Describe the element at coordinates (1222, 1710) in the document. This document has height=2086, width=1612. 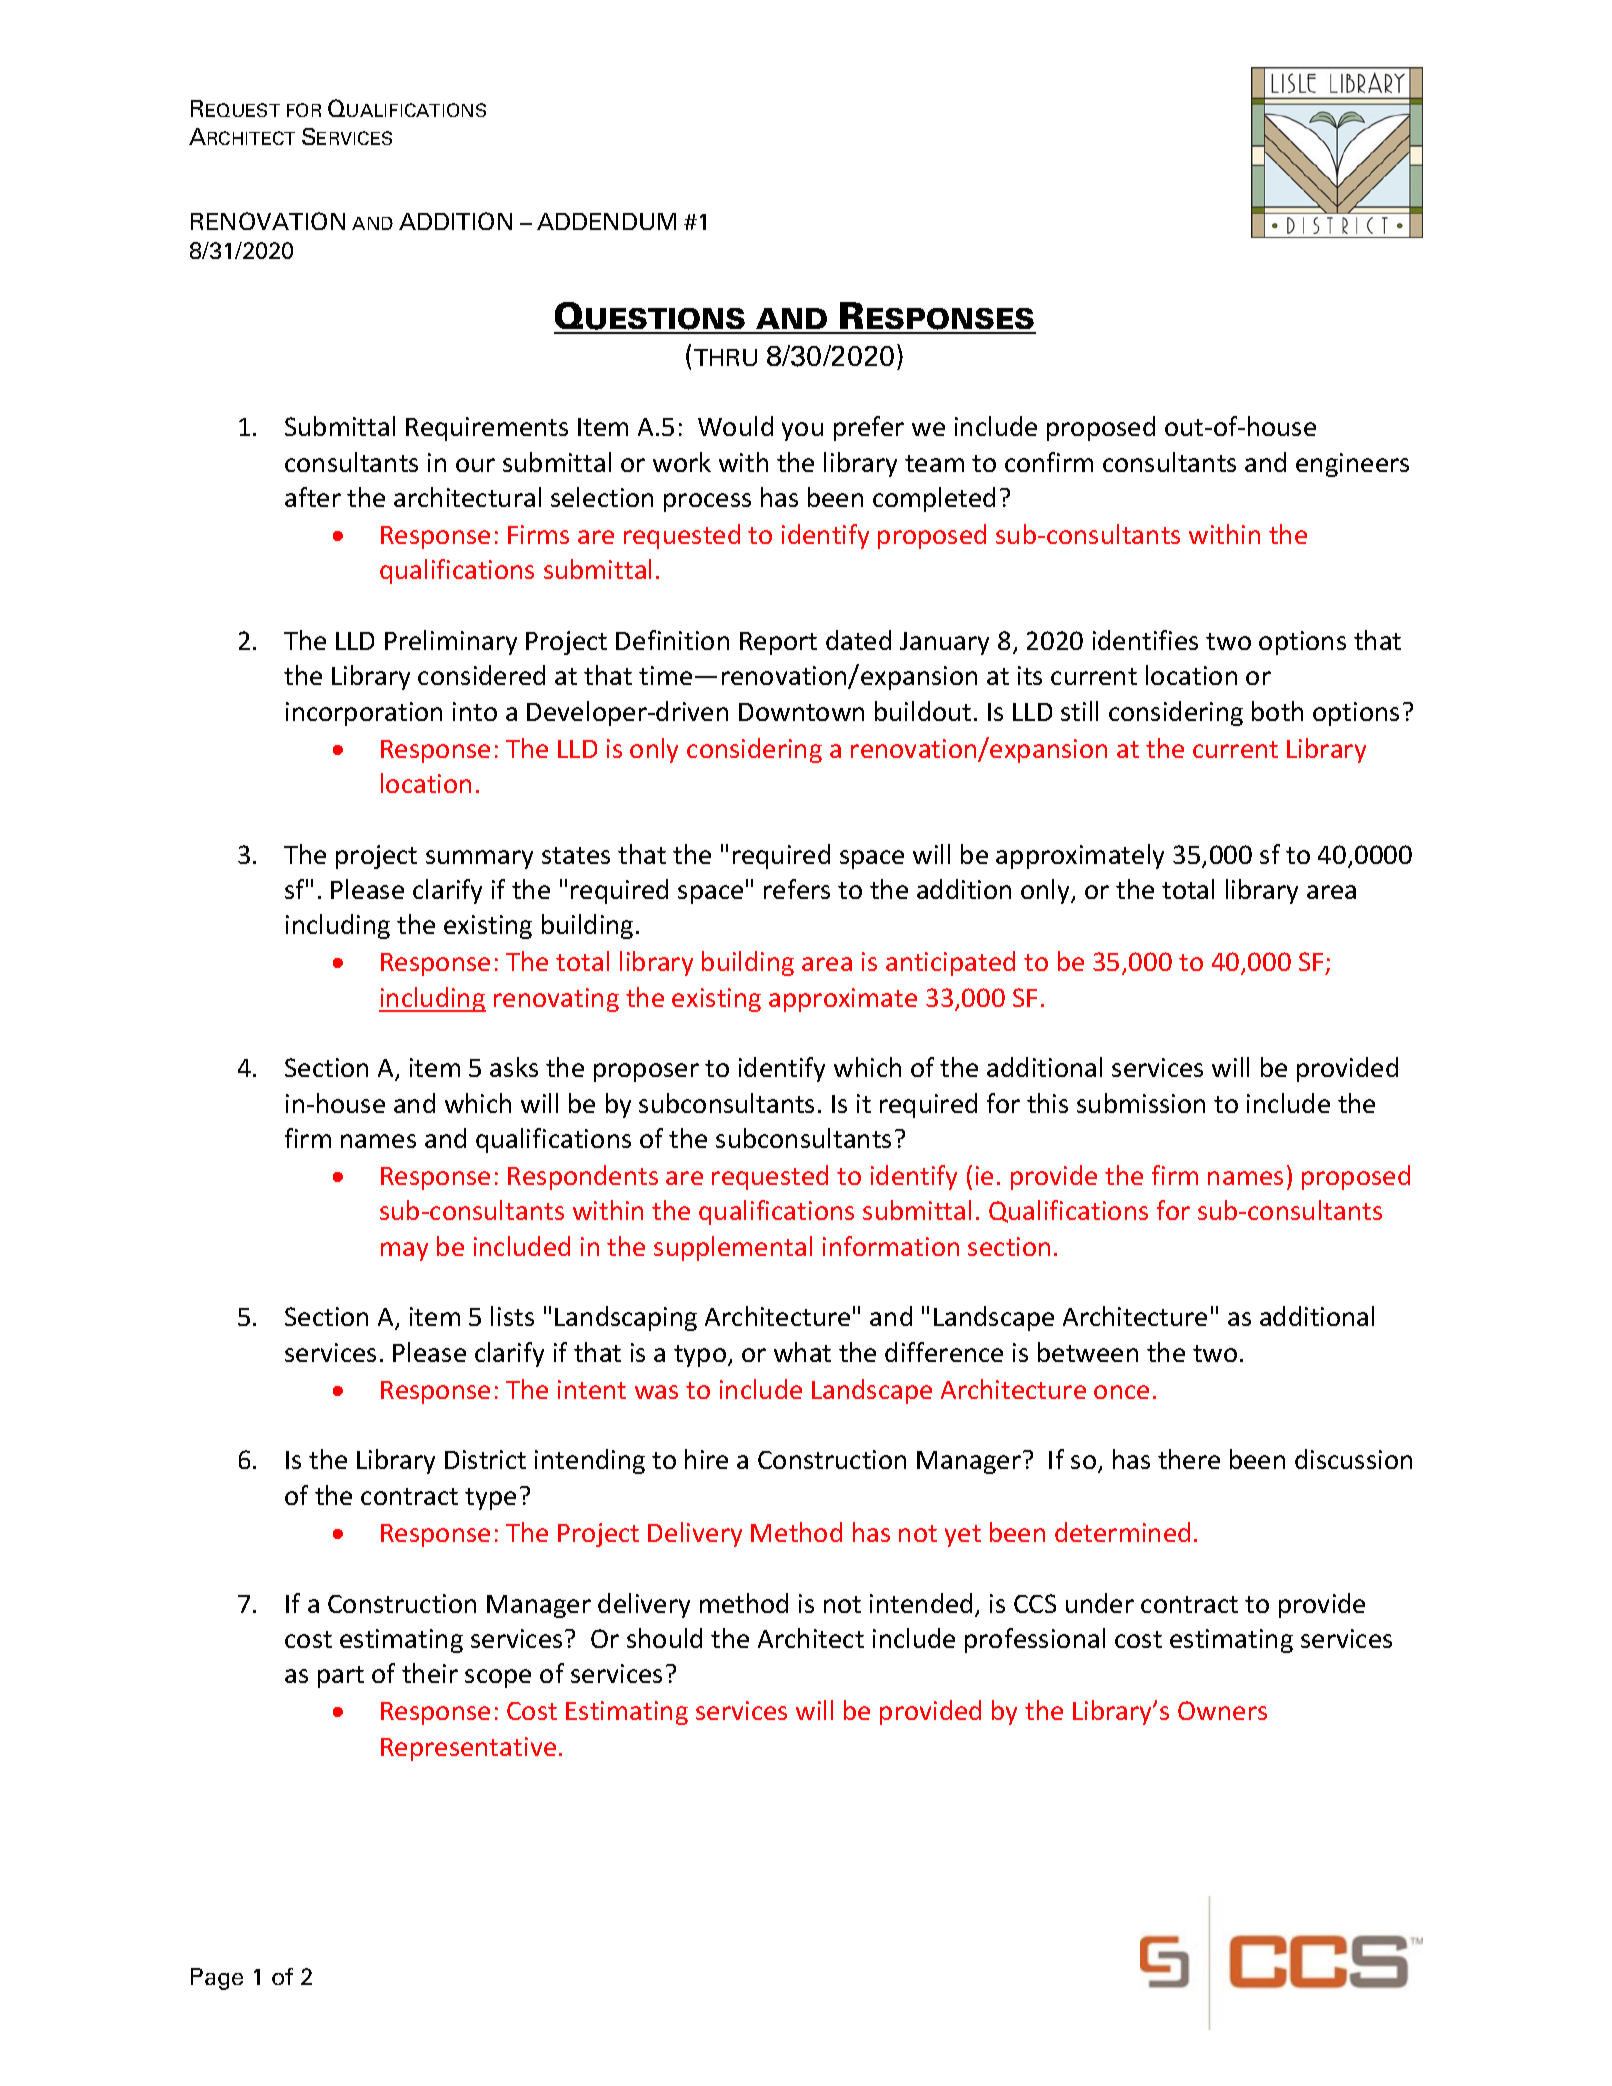
I see `Owners` at that location.
